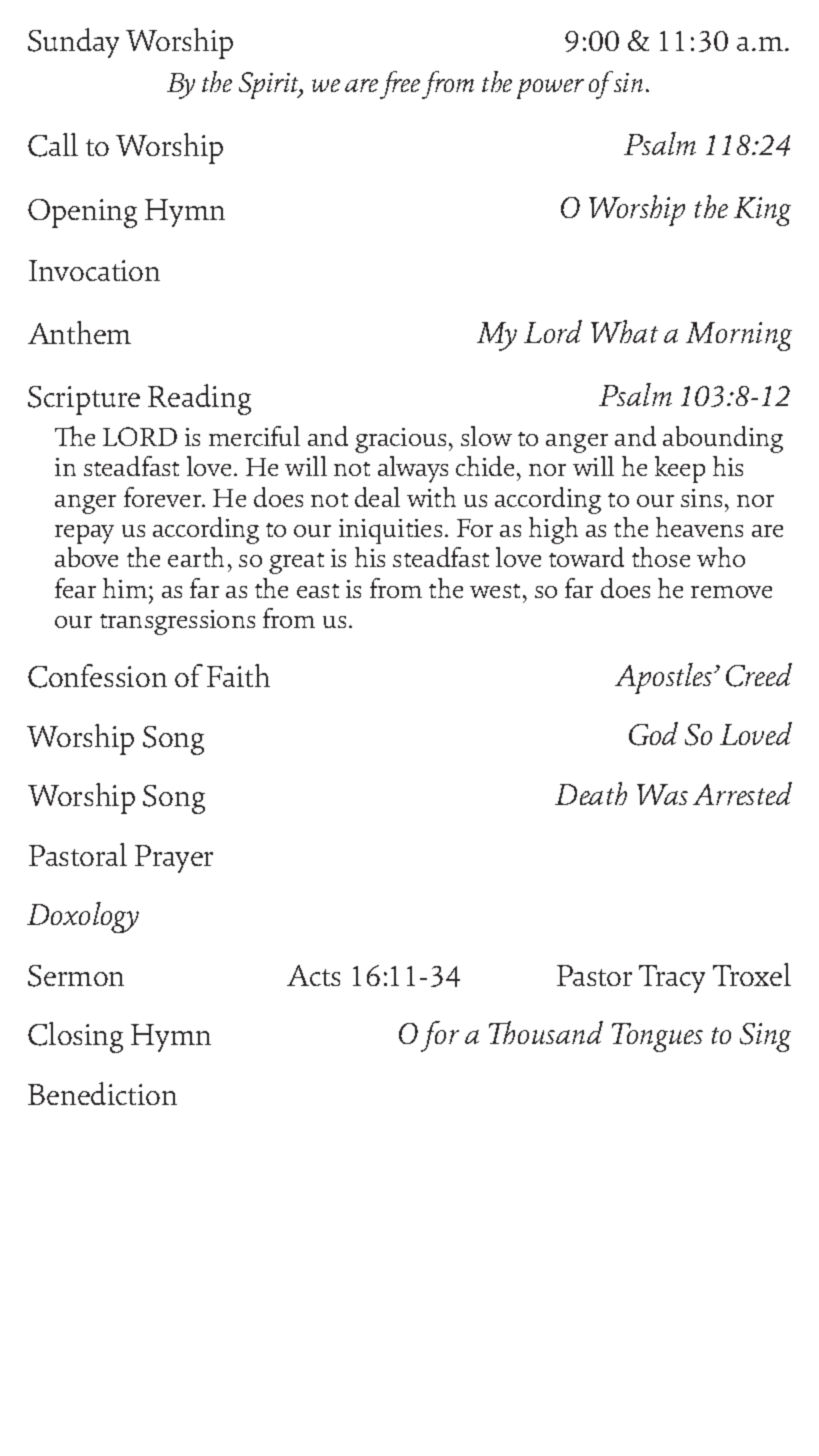  What do you see at coordinates (661, 557) in the screenshot?
I see `those` at bounding box center [661, 557].
